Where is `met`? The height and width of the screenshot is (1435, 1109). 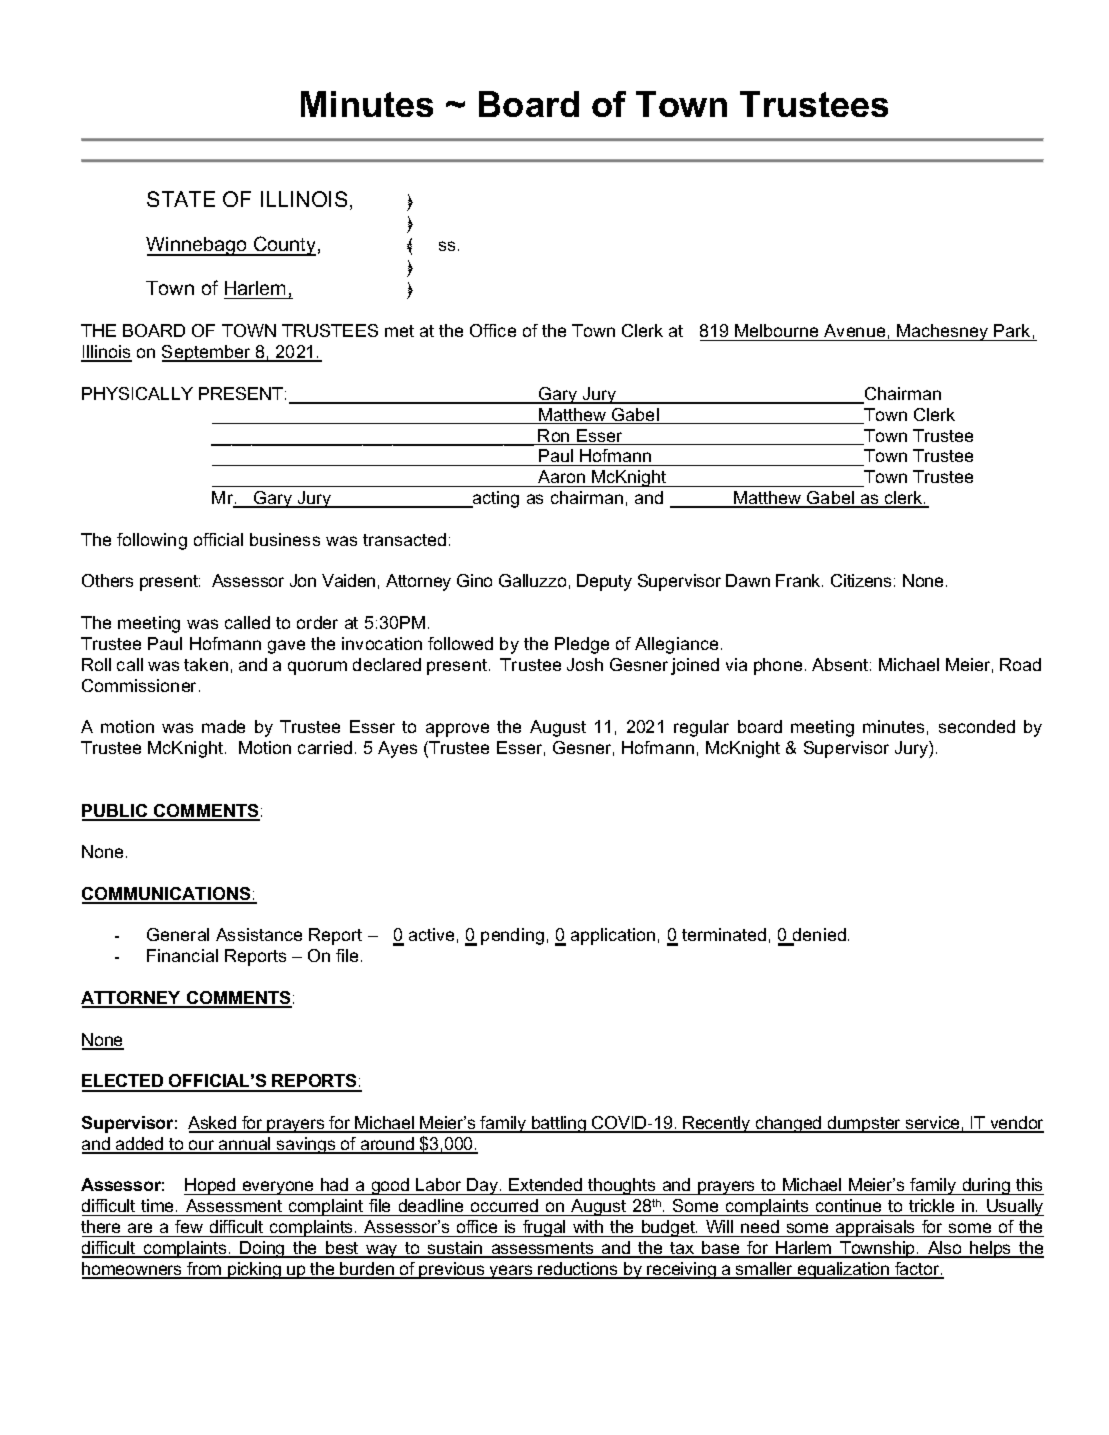
met is located at coordinates (399, 331).
